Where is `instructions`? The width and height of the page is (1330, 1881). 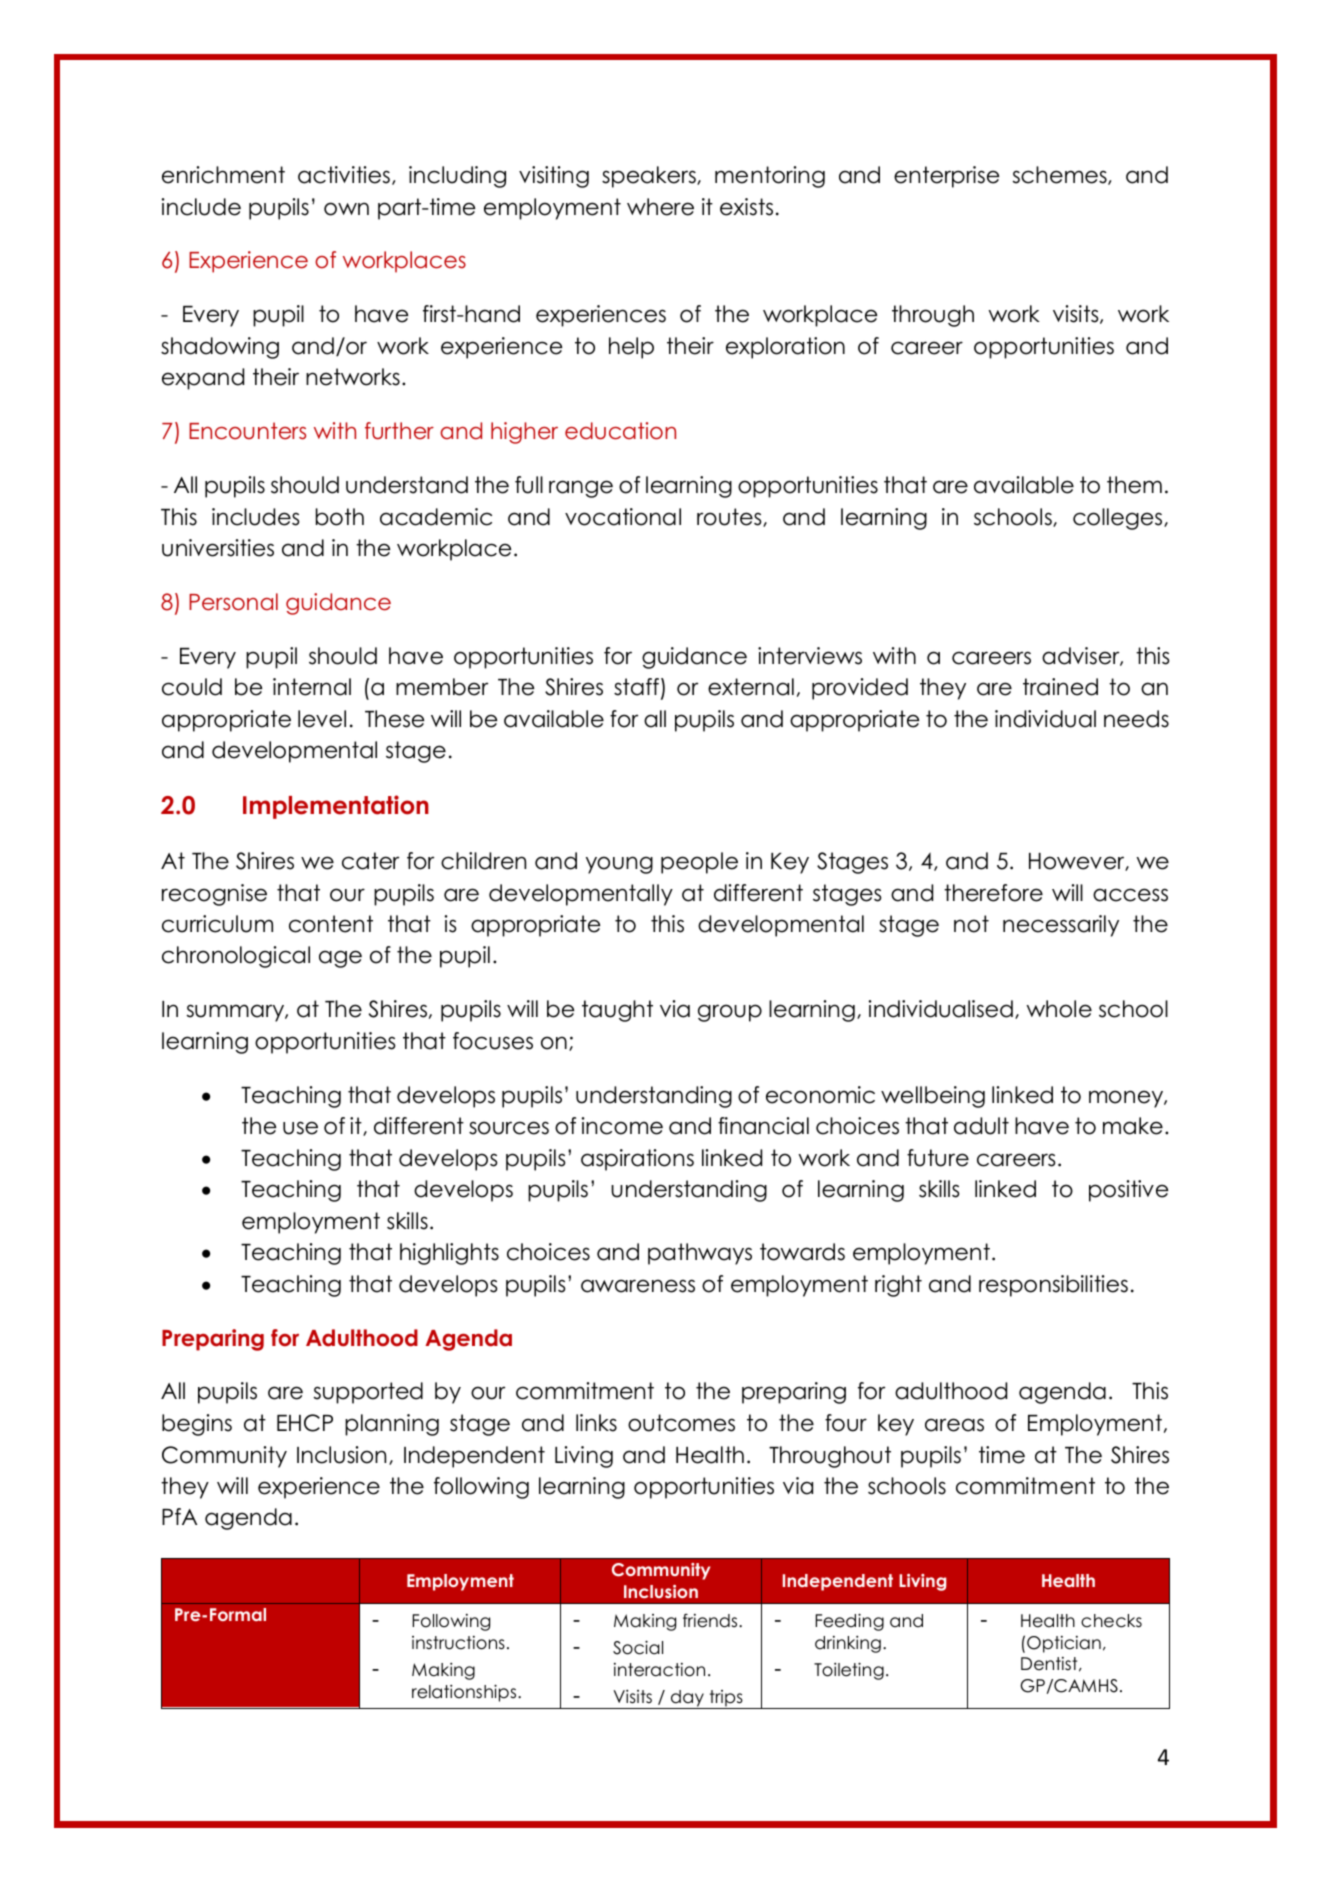 instructions is located at coordinates (458, 1643).
